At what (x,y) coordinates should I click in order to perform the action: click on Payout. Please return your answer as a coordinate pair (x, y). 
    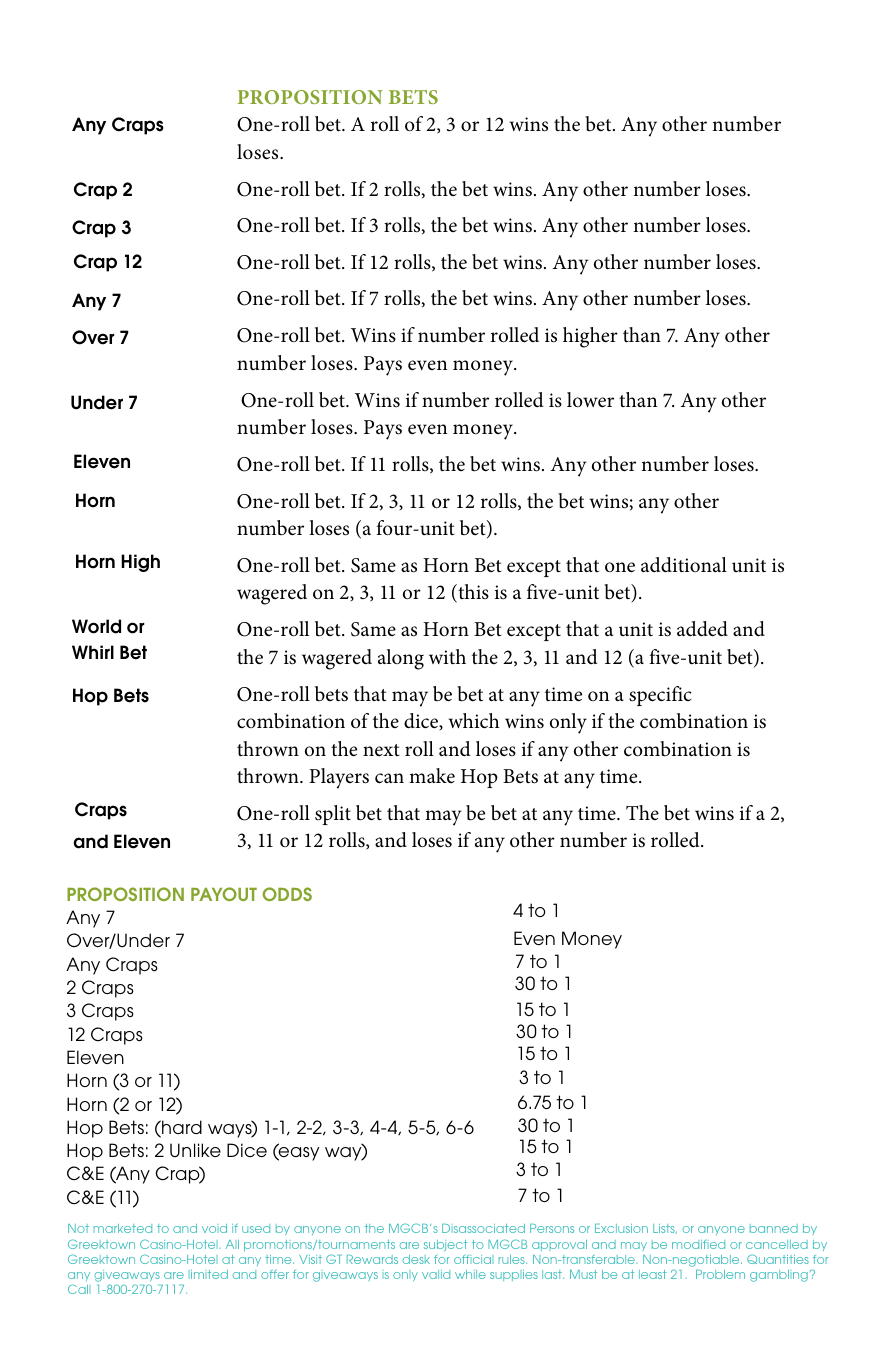
    Looking at the image, I should click on (224, 894).
